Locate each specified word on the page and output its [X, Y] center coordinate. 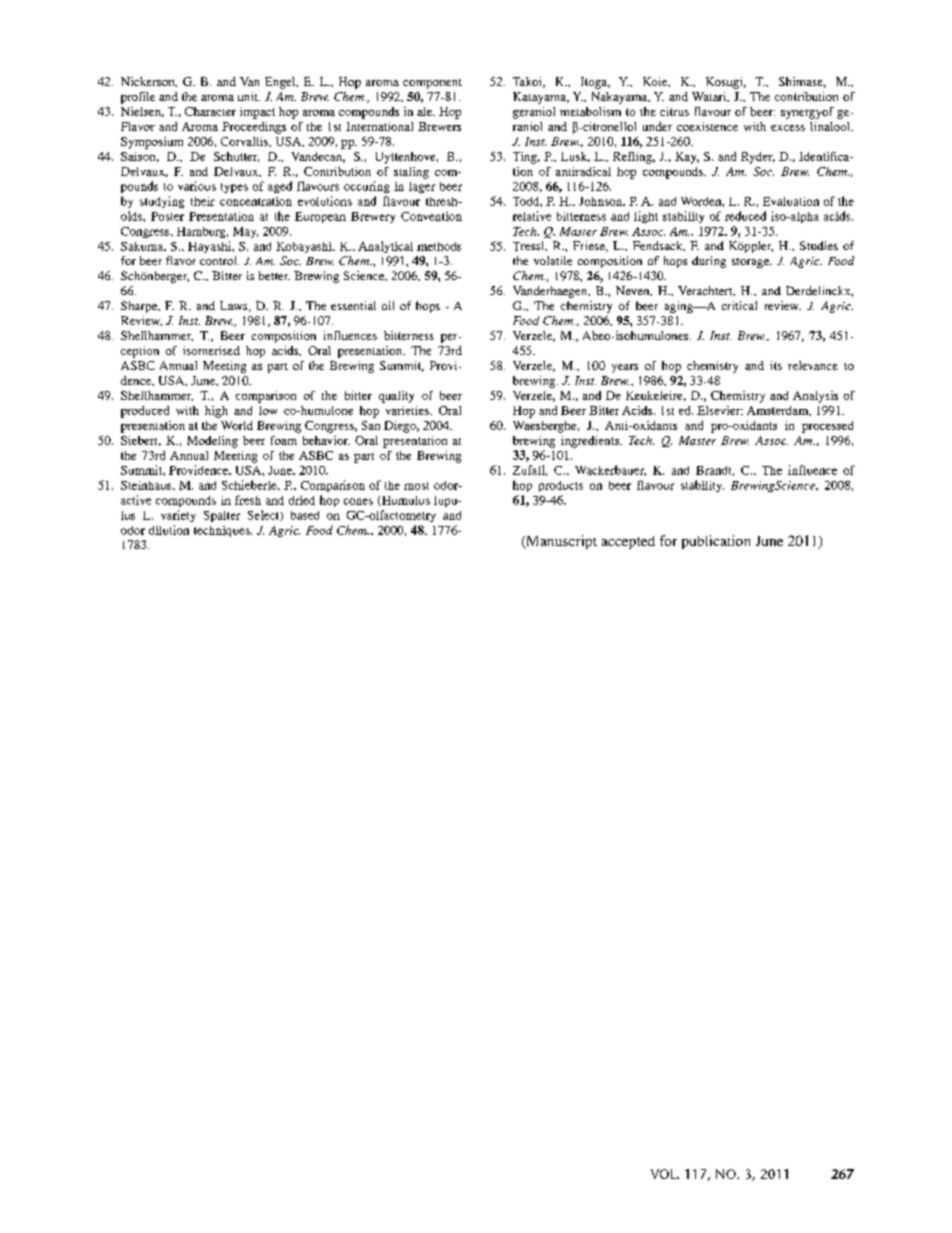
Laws [235, 306]
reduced [745, 216]
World [237, 425]
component [432, 84]
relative [532, 216]
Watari [710, 97]
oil [388, 305]
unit [249, 96]
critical [739, 305]
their [203, 201]
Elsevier [720, 410]
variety [178, 516]
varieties [408, 410]
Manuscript [560, 542]
